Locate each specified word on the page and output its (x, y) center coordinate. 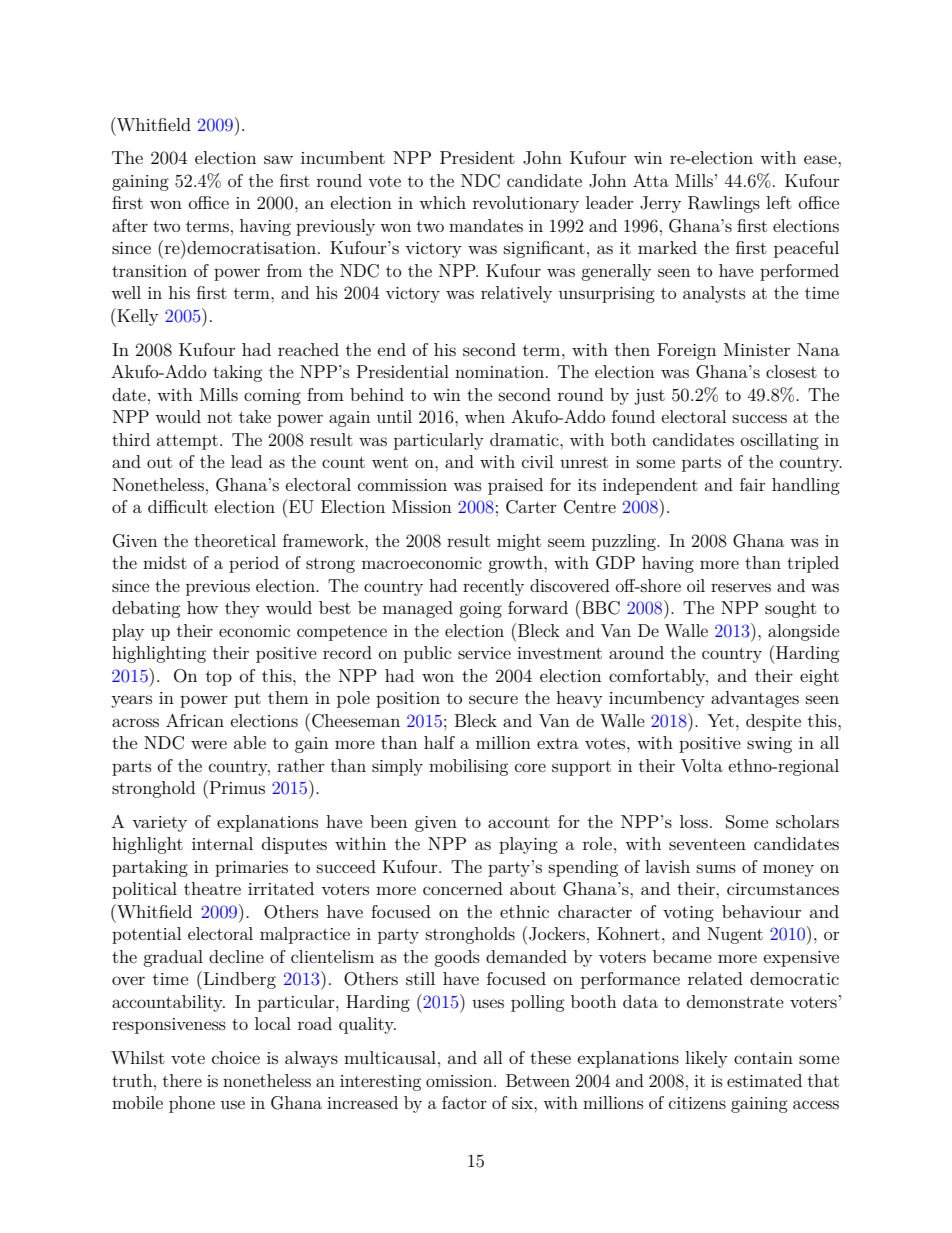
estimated (764, 1080)
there (182, 1080)
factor (464, 1102)
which (442, 202)
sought (790, 609)
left (779, 202)
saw (278, 159)
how (202, 607)
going (480, 610)
